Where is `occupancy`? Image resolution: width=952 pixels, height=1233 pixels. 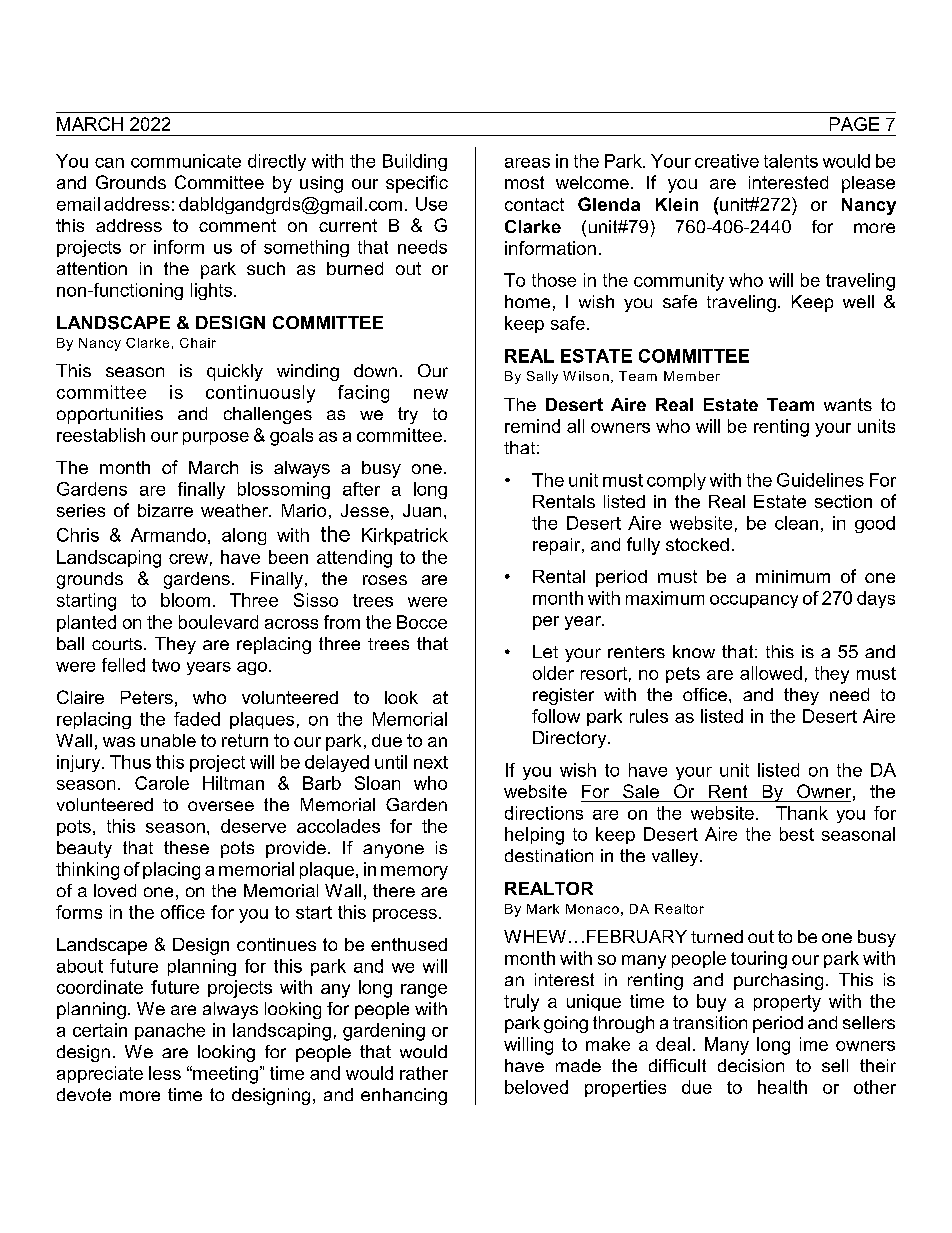 occupancy is located at coordinates (754, 601).
